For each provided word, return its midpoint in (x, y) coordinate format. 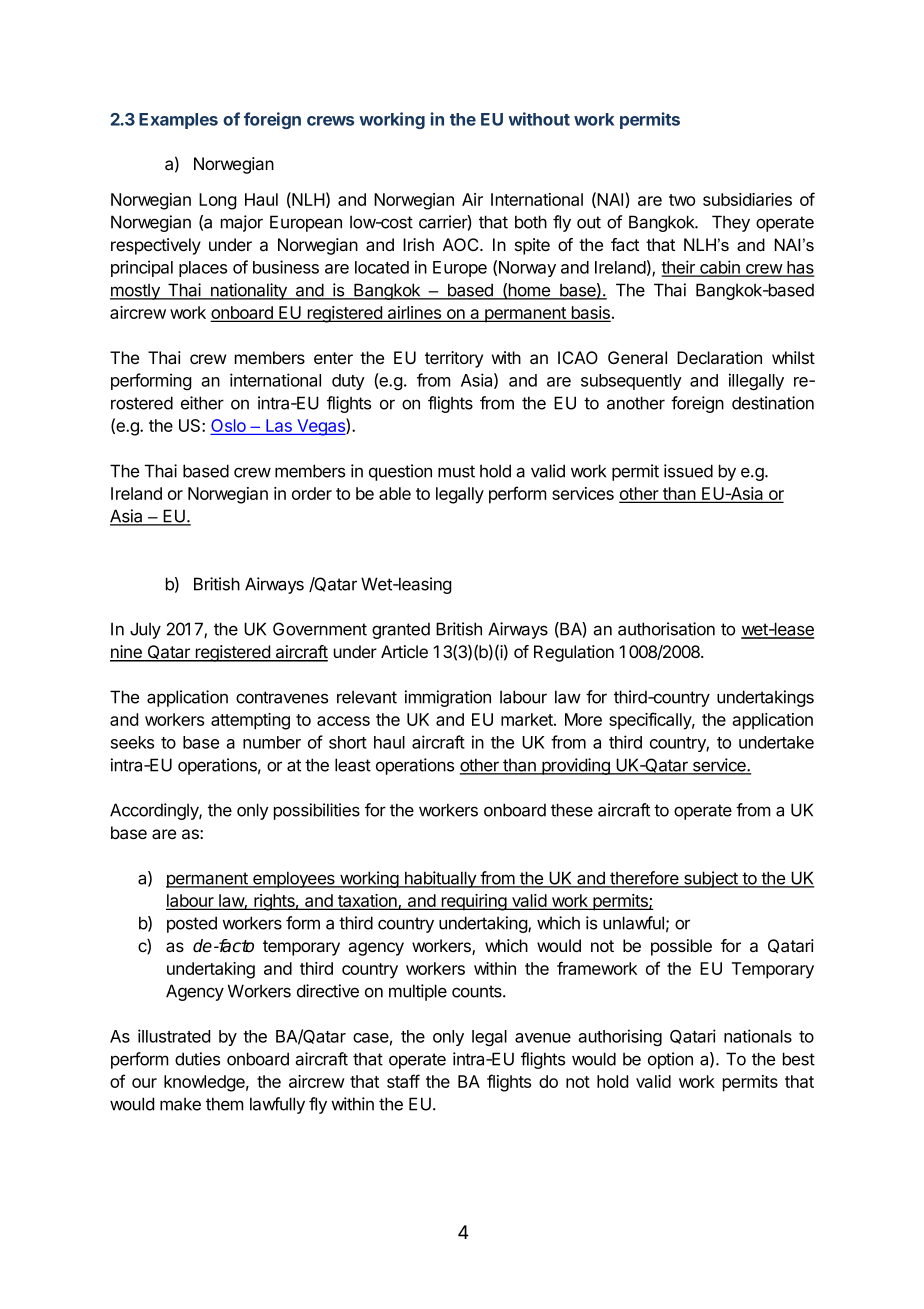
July (145, 630)
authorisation (666, 629)
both (531, 222)
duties (197, 1059)
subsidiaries (747, 199)
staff (403, 1081)
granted (401, 630)
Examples (178, 121)
